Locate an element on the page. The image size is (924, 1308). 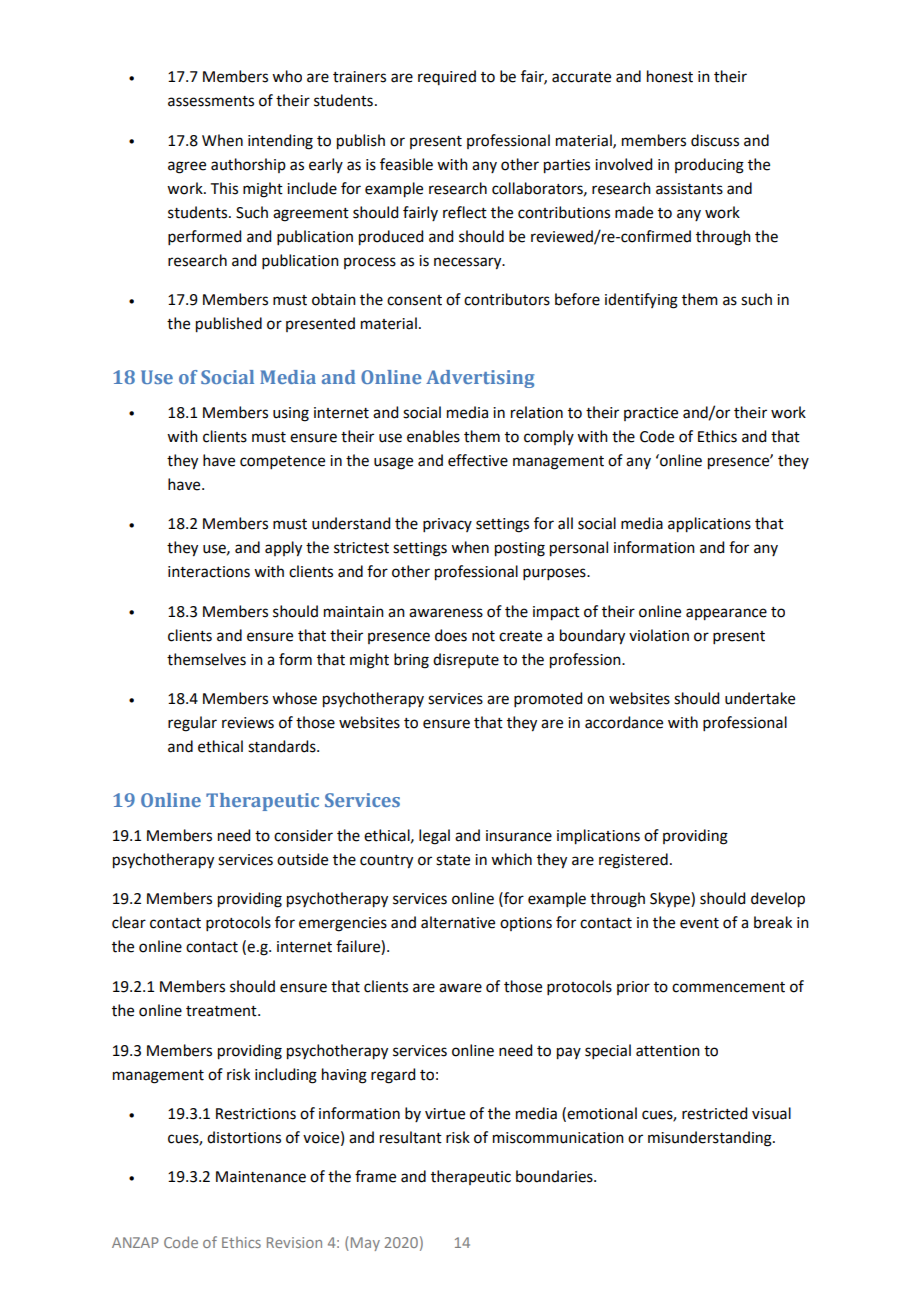
regular is located at coordinates (192, 724).
